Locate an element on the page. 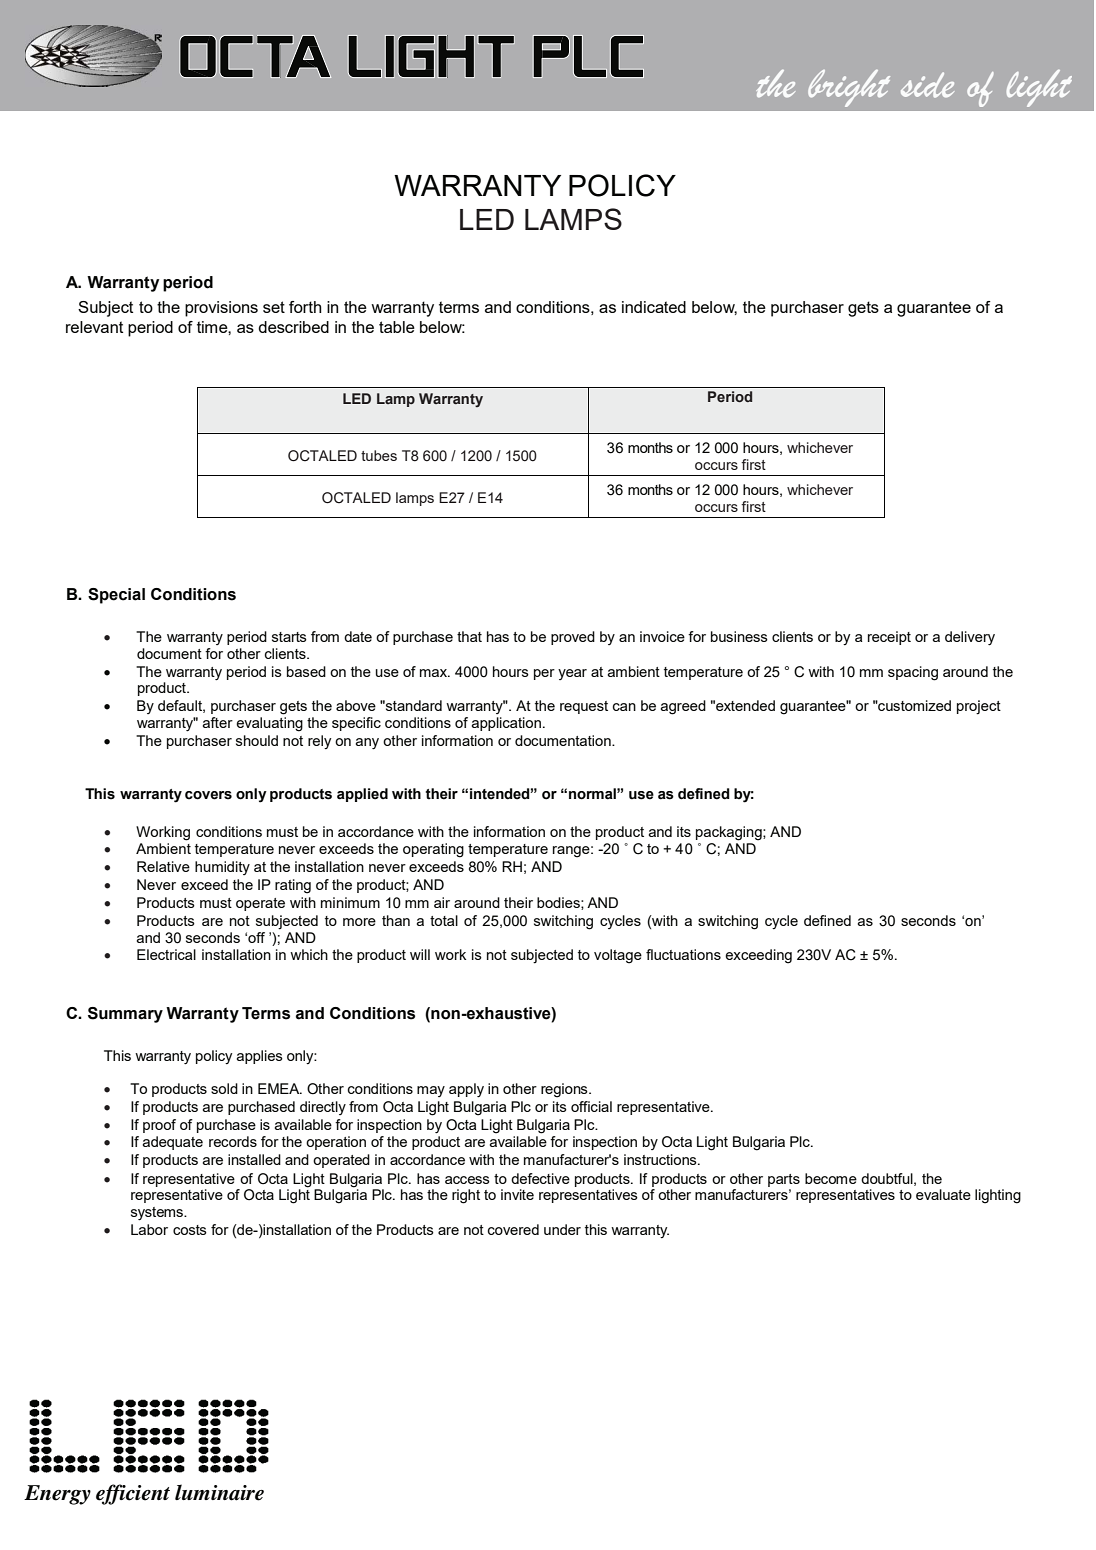 The height and width of the image is (1550, 1096). tubes is located at coordinates (379, 455).
